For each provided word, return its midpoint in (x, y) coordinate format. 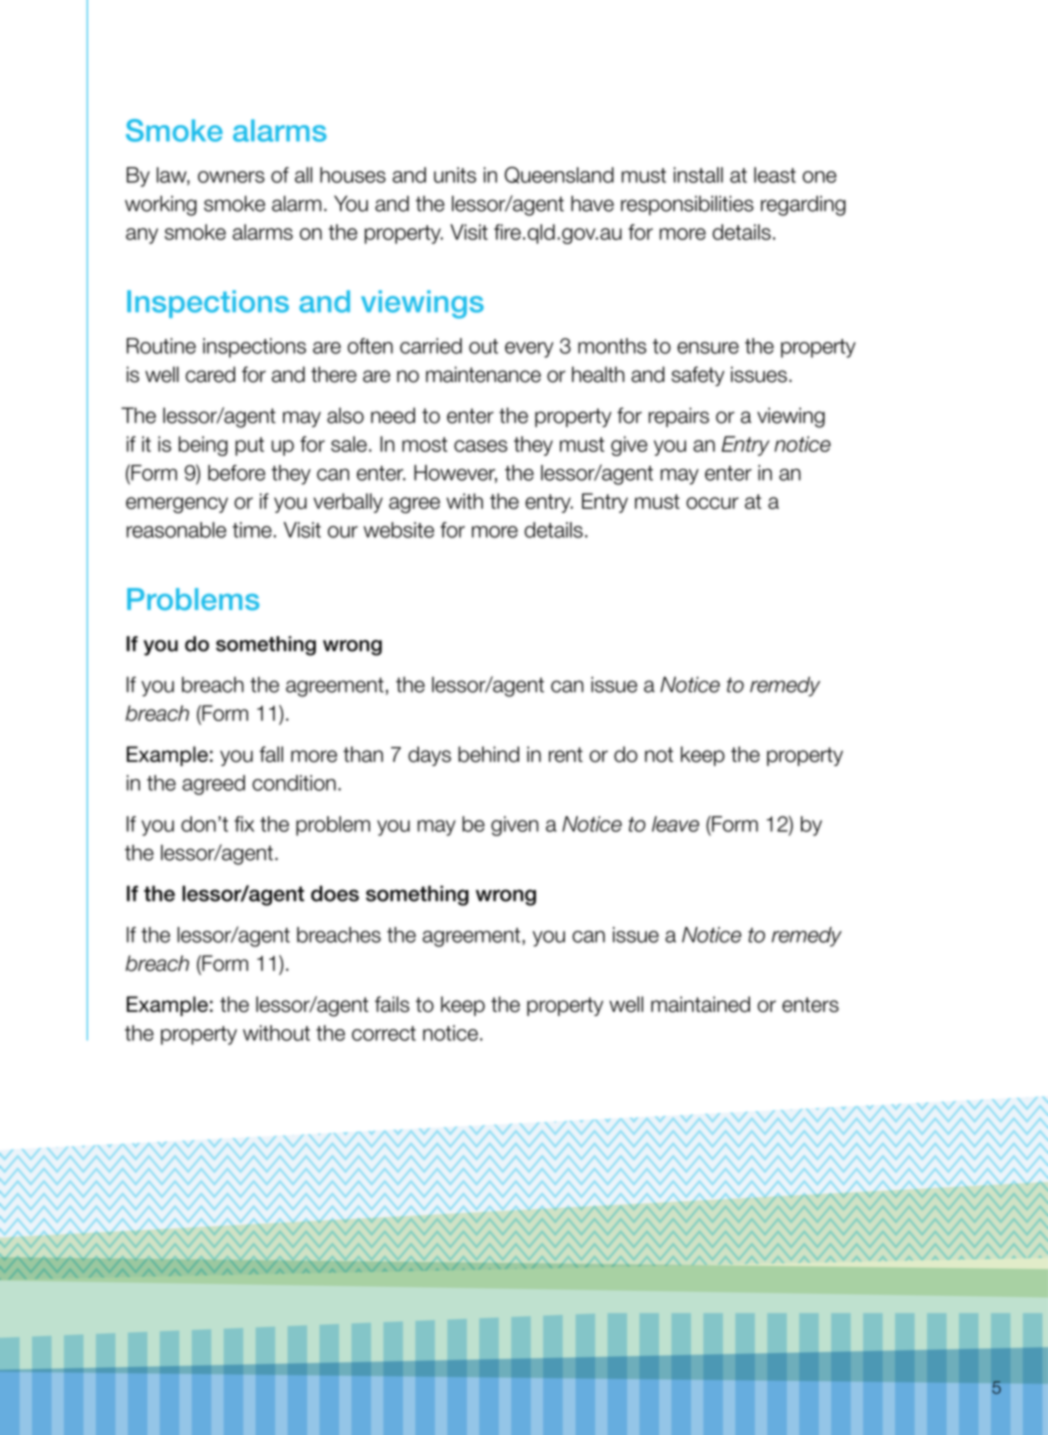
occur (712, 503)
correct (384, 1033)
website (399, 530)
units (455, 175)
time (252, 530)
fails (392, 1004)
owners (231, 177)
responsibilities (687, 205)
